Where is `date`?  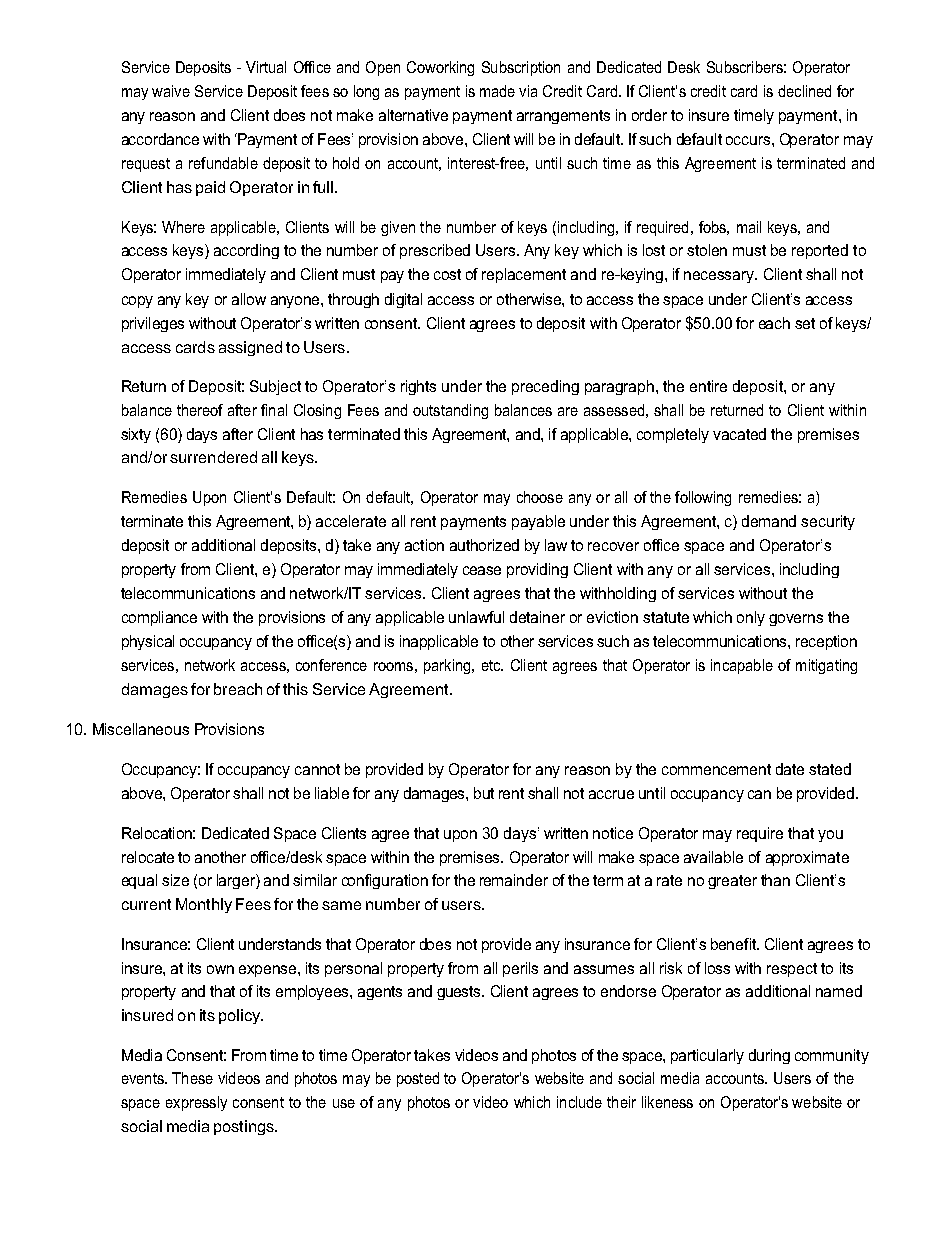
date is located at coordinates (790, 769).
